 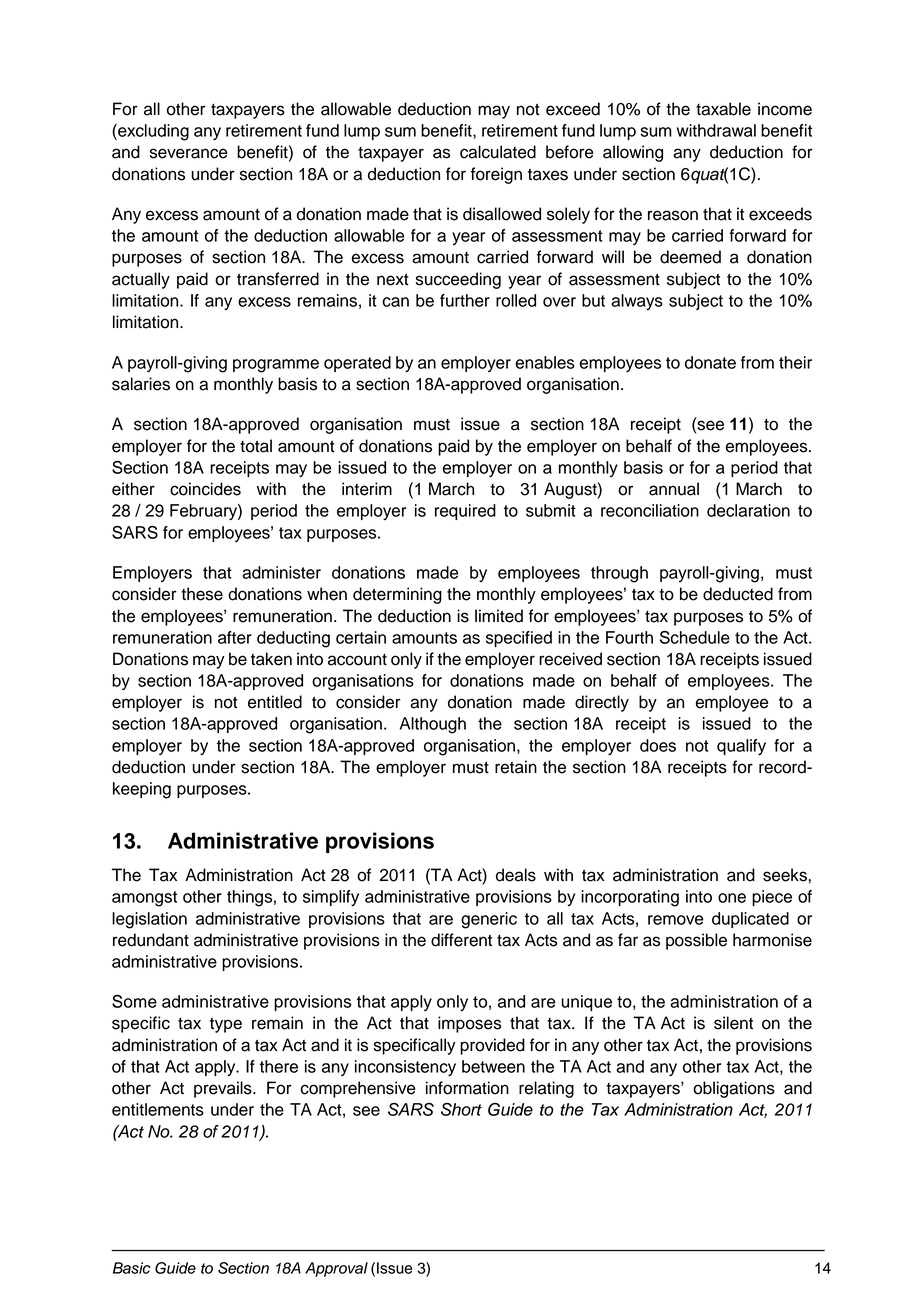 I want to click on taxable, so click(x=723, y=109).
